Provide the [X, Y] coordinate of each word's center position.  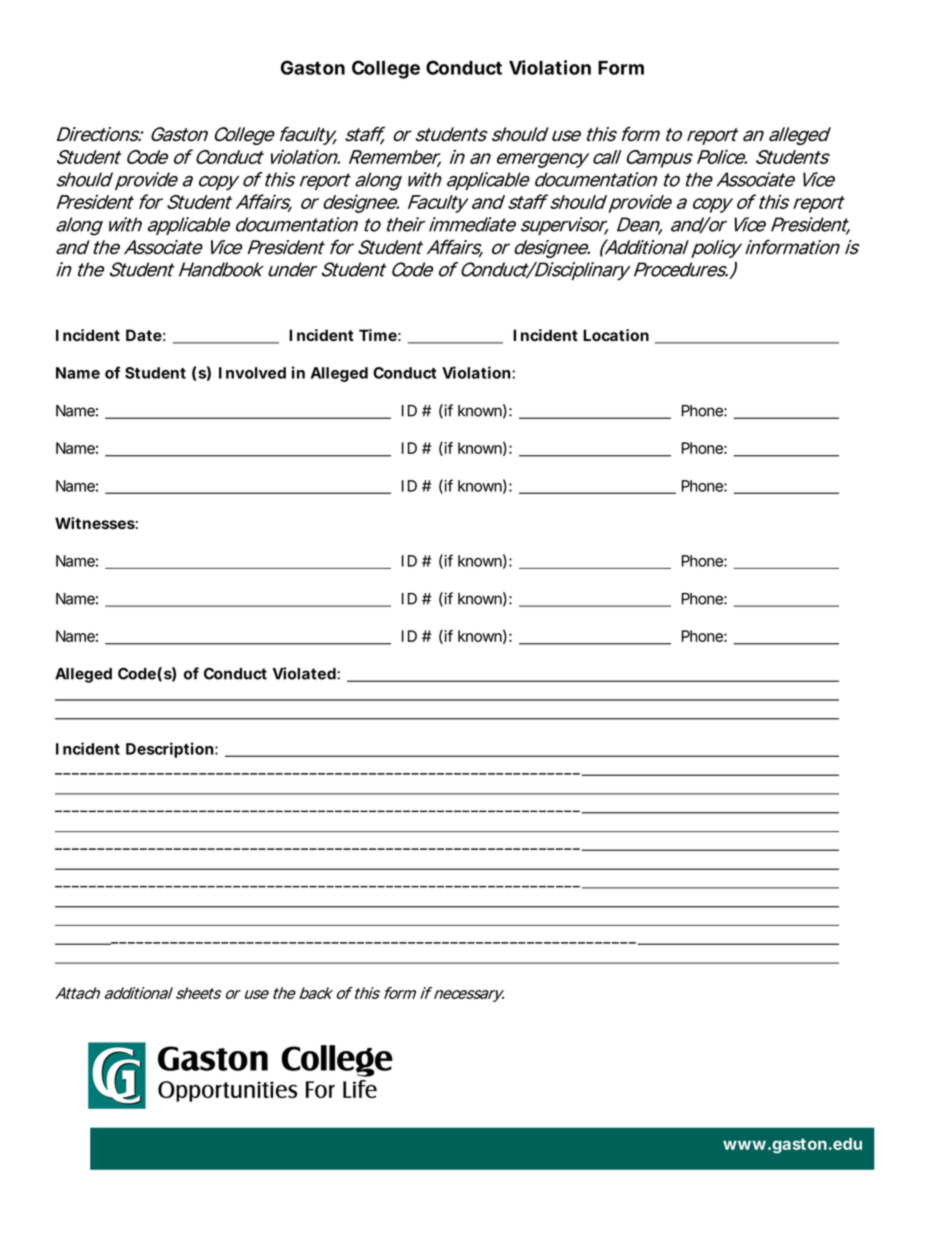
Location [616, 335]
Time [378, 335]
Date [144, 335]
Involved [252, 373]
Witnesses [95, 523]
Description [170, 750]
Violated [304, 673]
